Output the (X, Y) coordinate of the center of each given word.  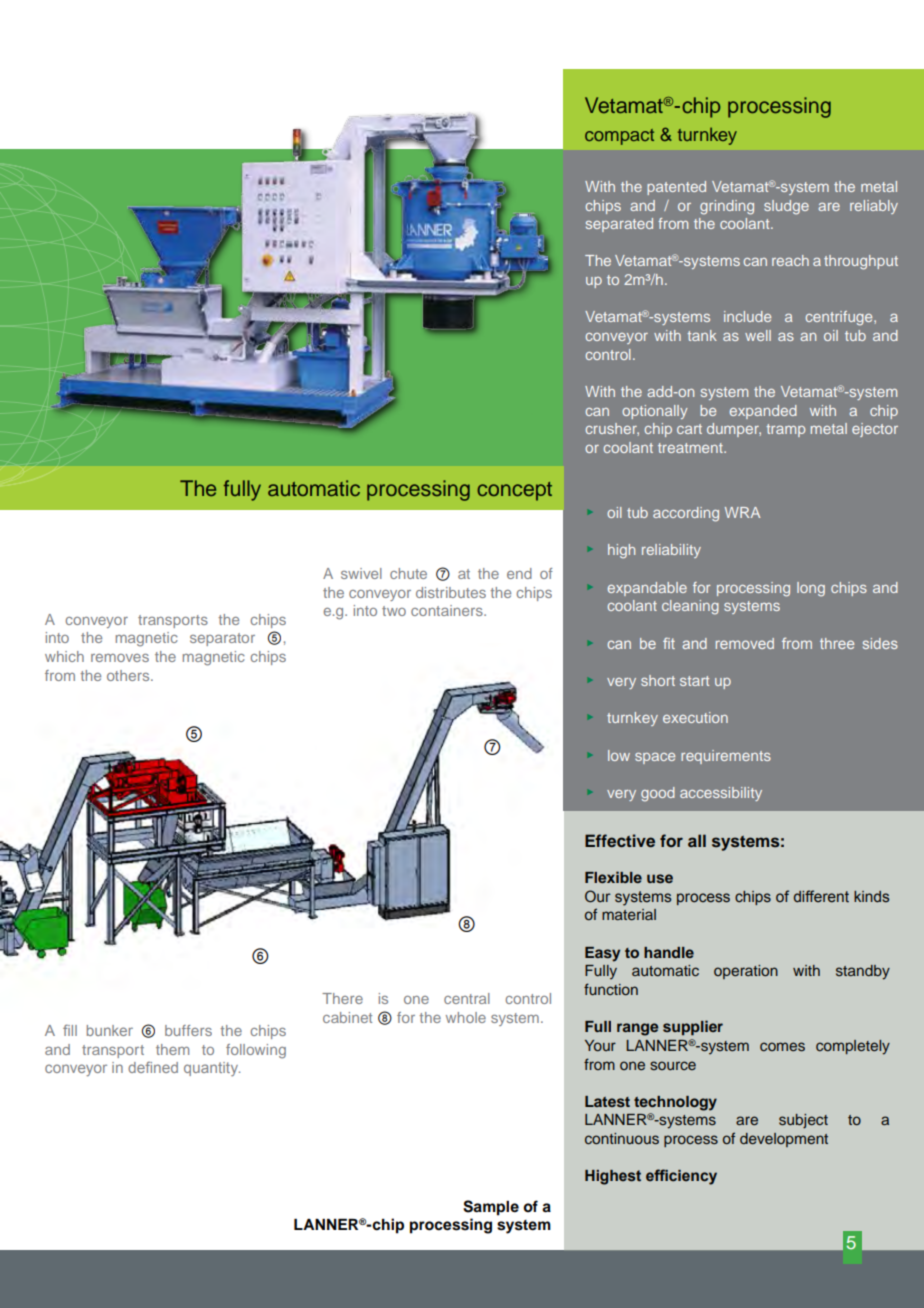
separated (619, 225)
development (784, 1140)
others (129, 675)
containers (448, 610)
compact (619, 137)
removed (745, 643)
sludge (786, 207)
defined (153, 1067)
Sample (491, 1208)
